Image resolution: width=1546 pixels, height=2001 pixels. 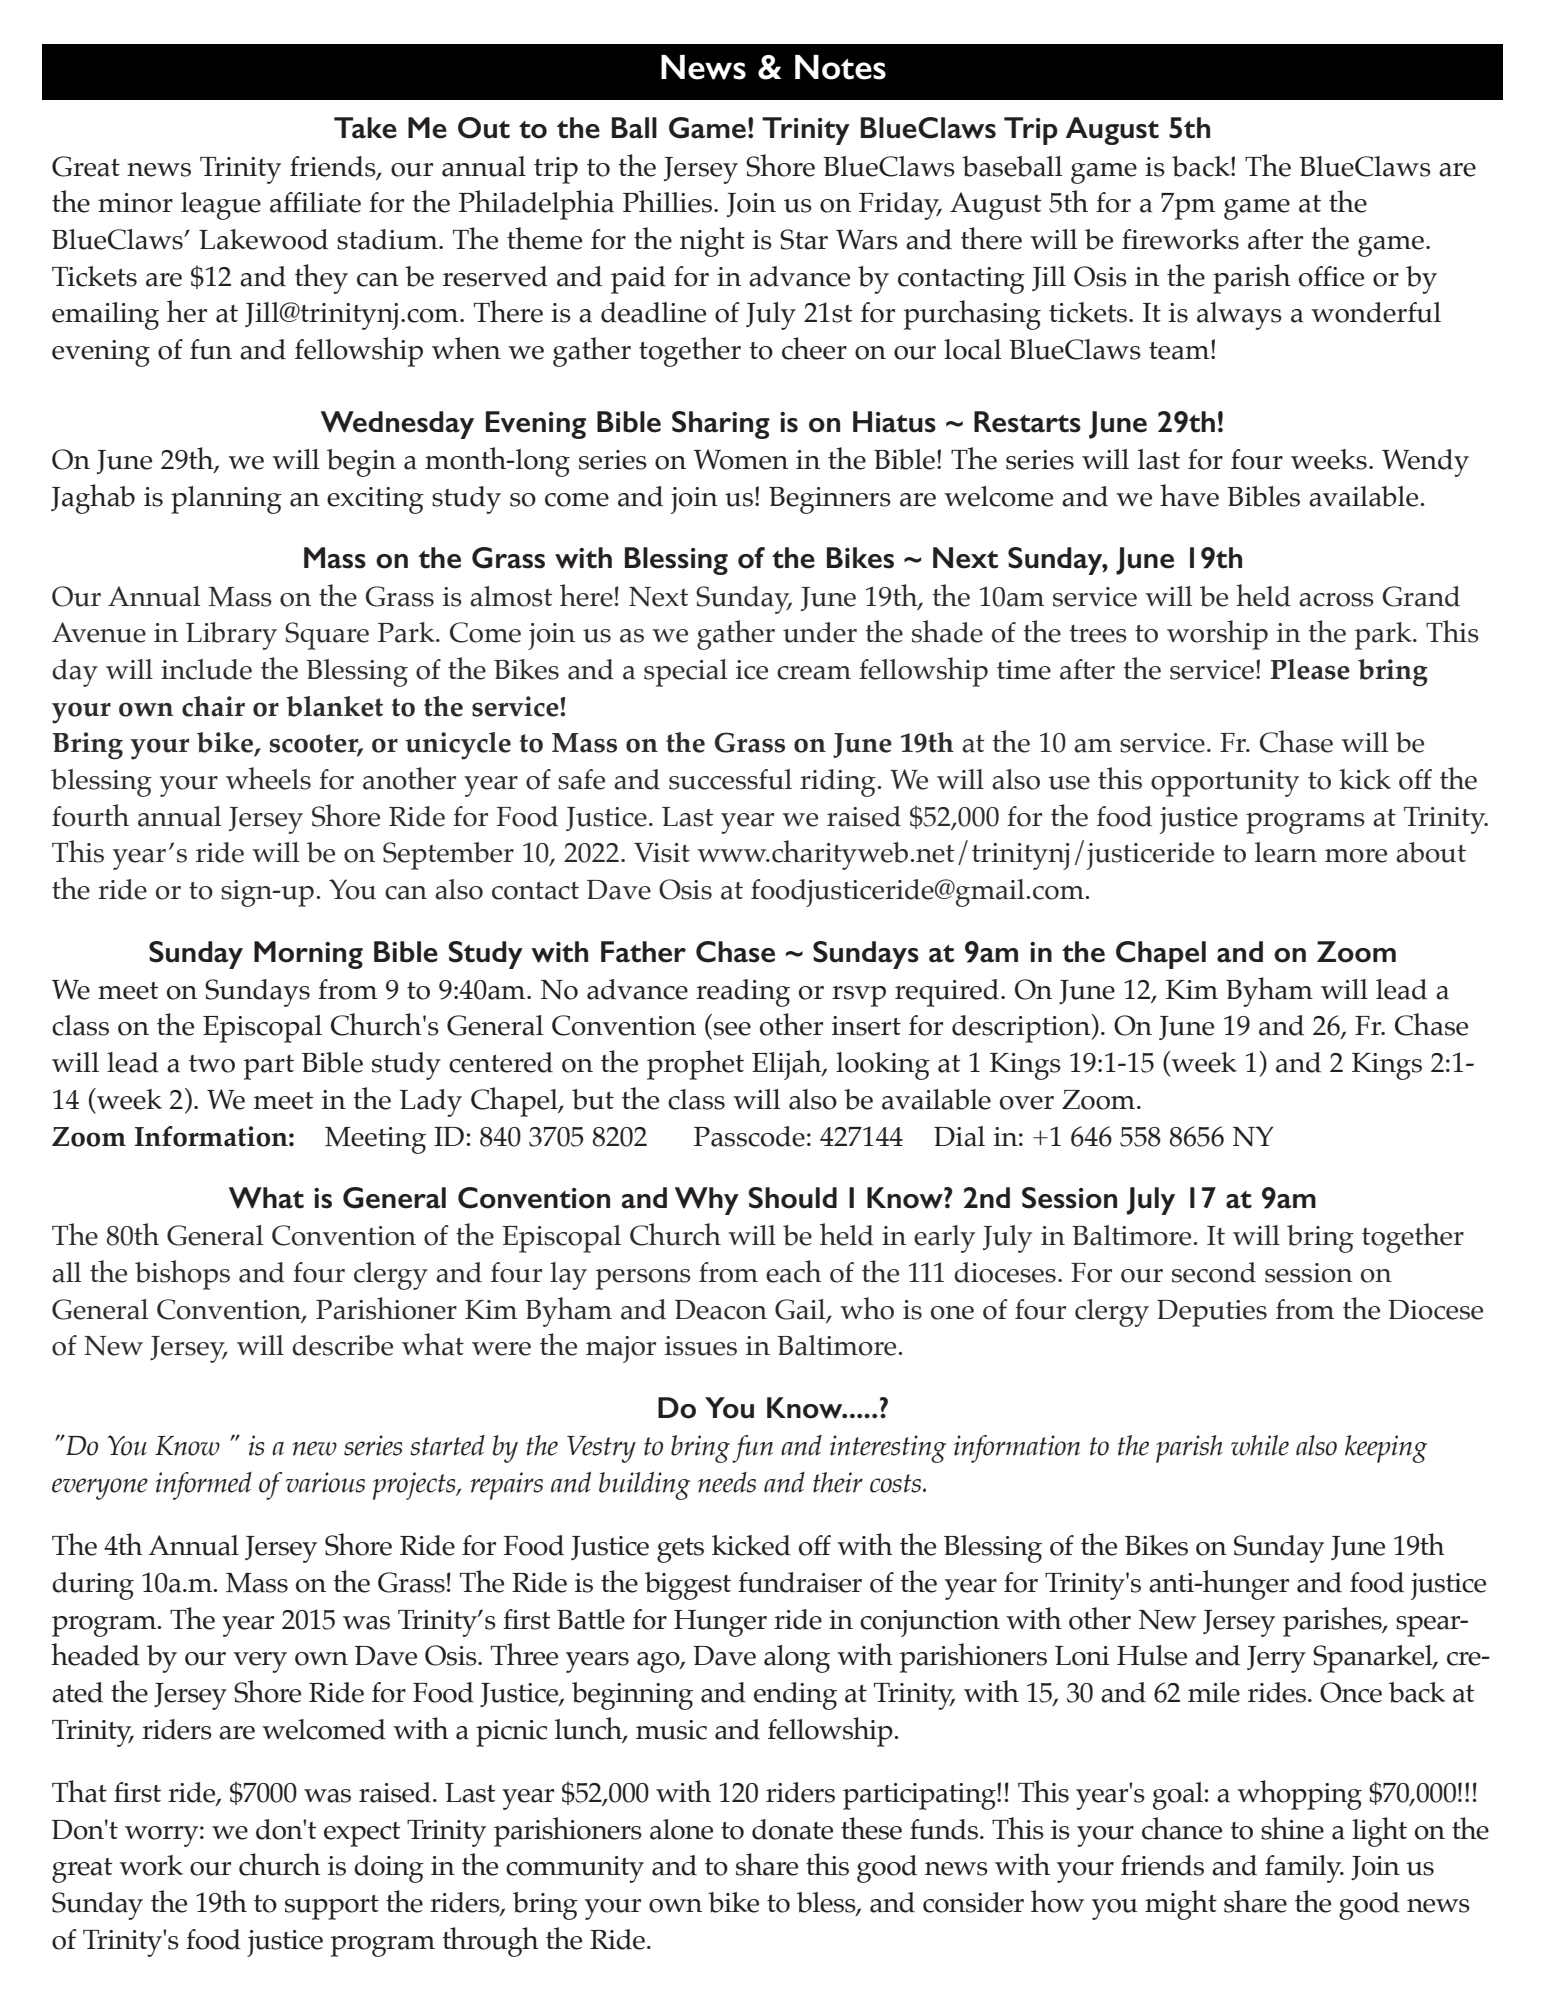 I want to click on reading, so click(x=743, y=993).
